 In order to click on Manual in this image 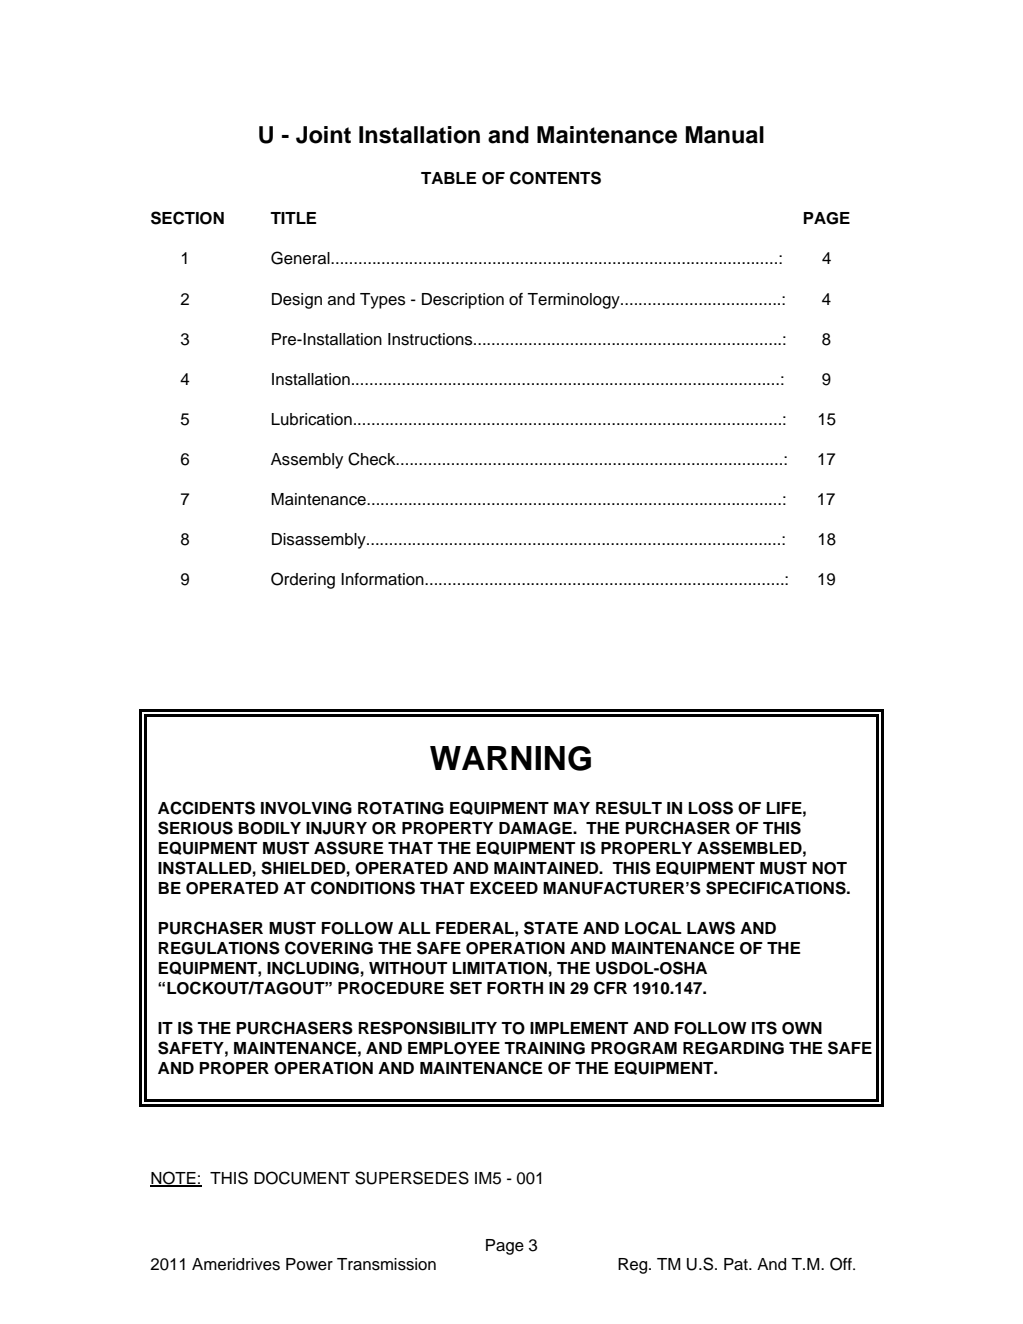, I will do `click(725, 135)`.
